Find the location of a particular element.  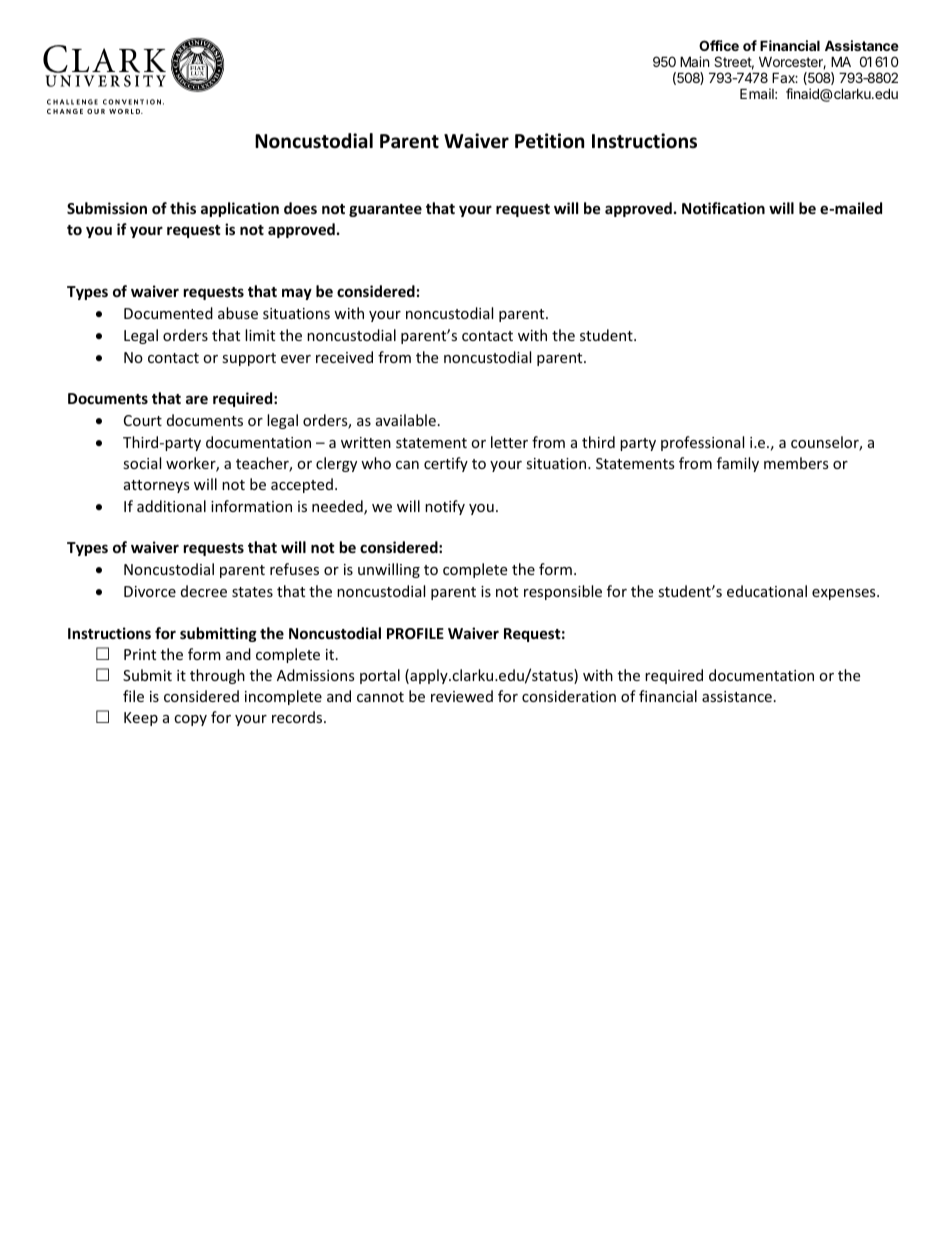

copy is located at coordinates (190, 720).
